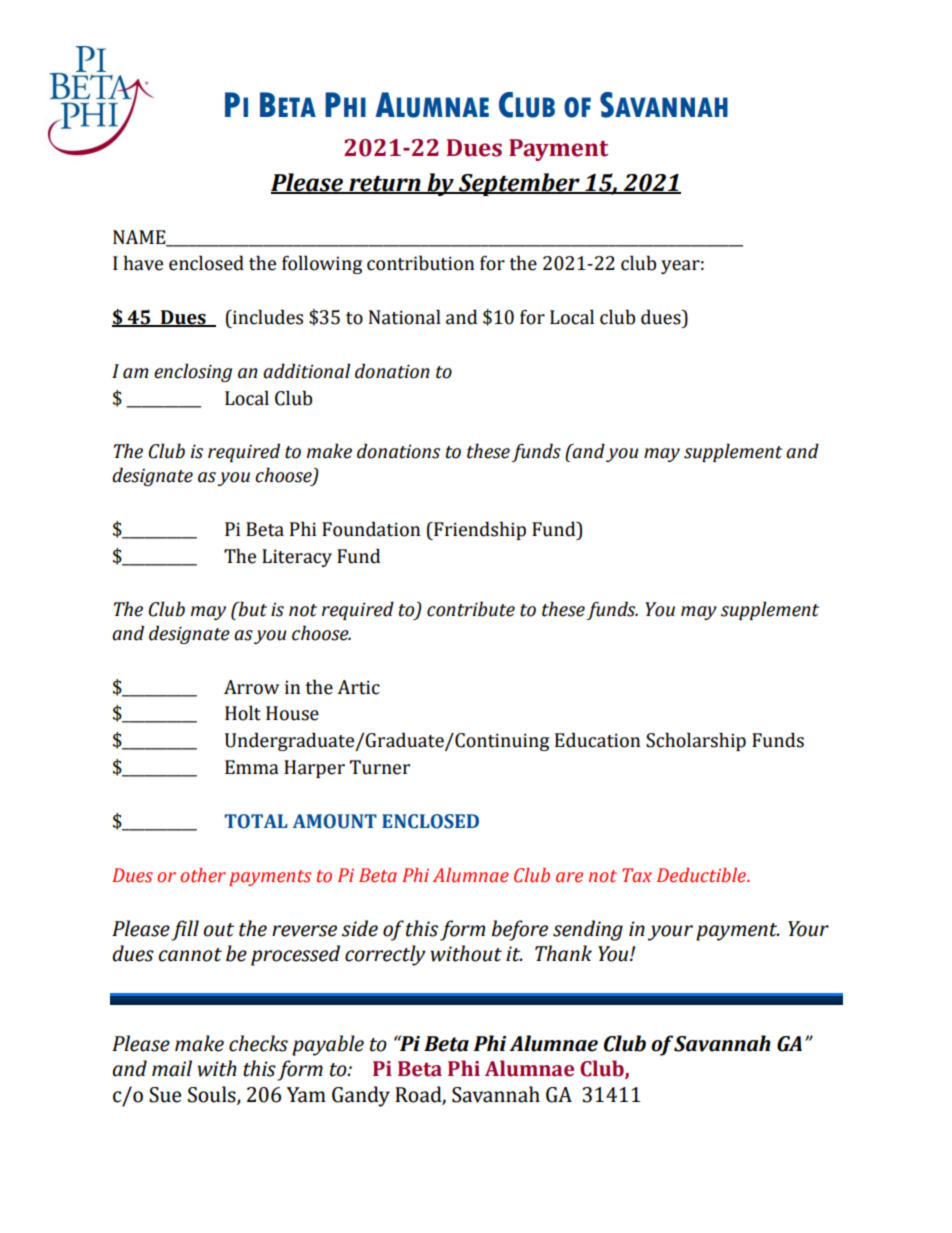  I want to click on Foundation, so click(371, 529).
